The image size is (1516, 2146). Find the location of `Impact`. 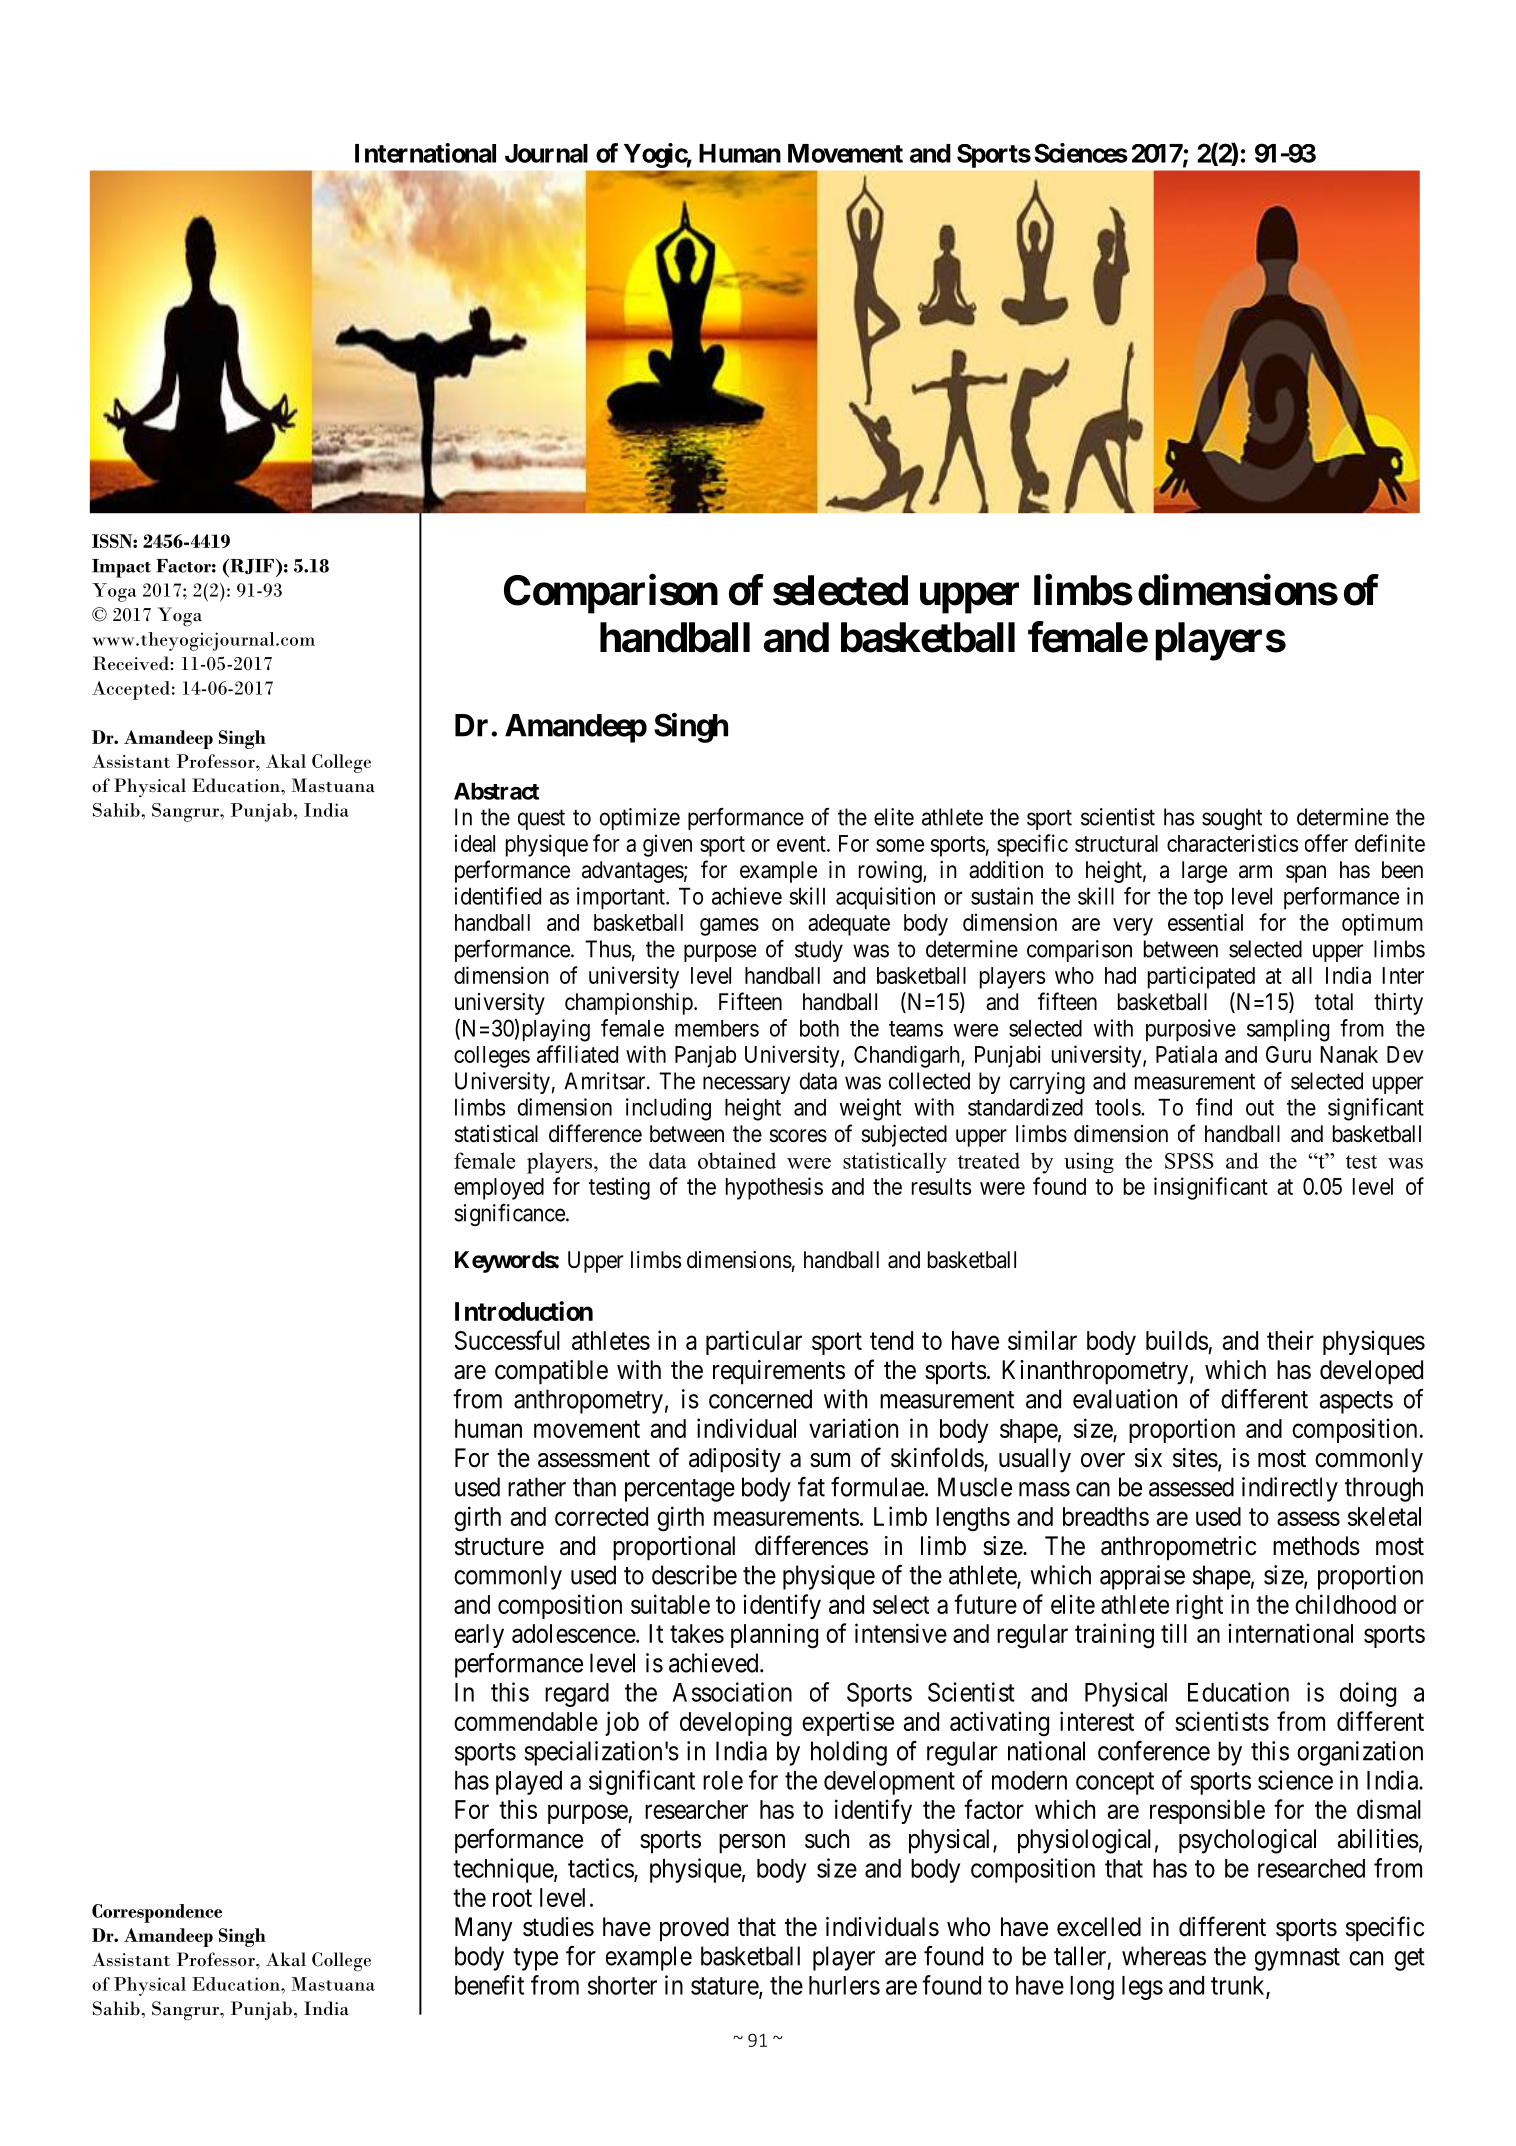

Impact is located at coordinates (121, 568).
